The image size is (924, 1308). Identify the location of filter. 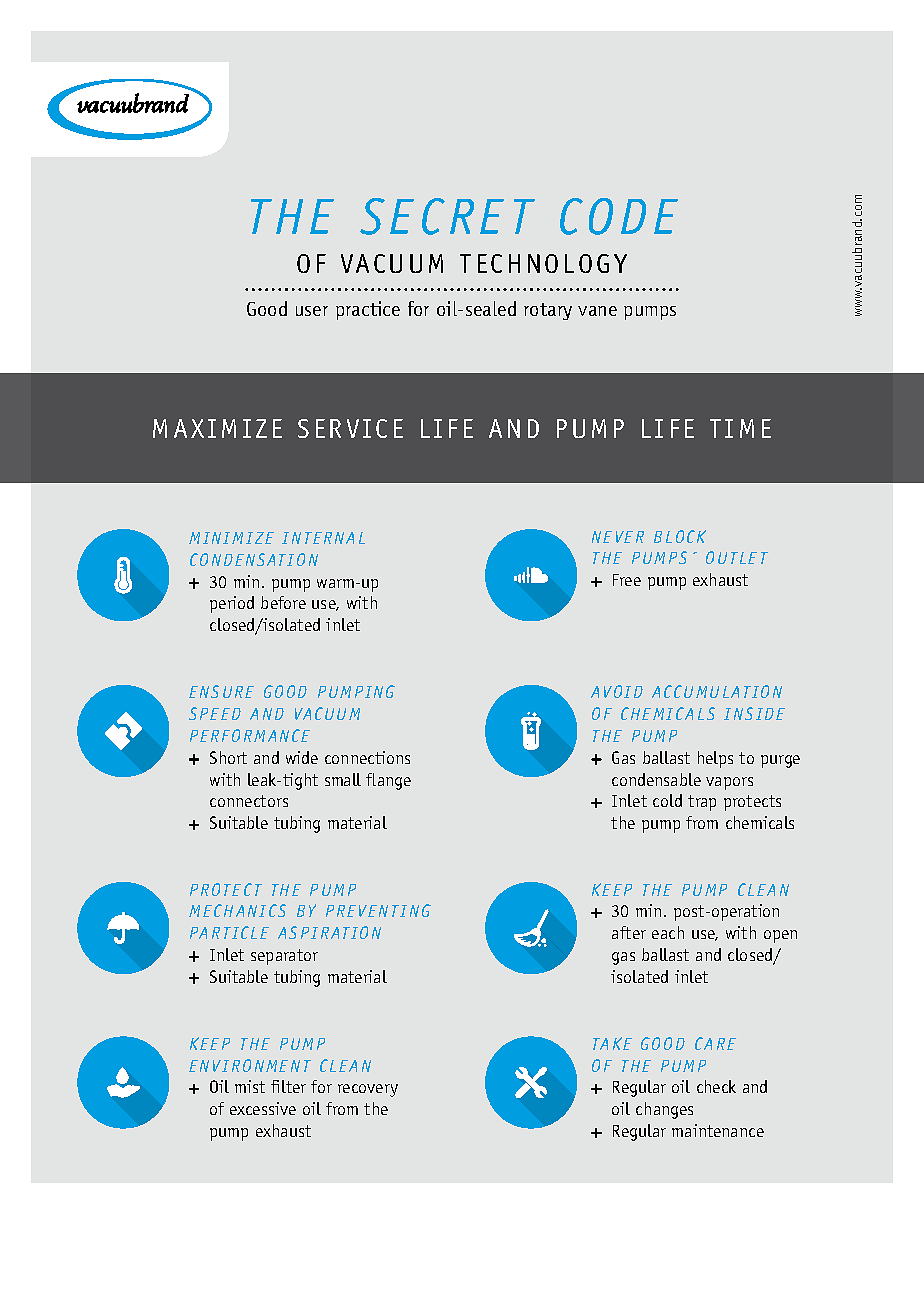
(288, 1086).
